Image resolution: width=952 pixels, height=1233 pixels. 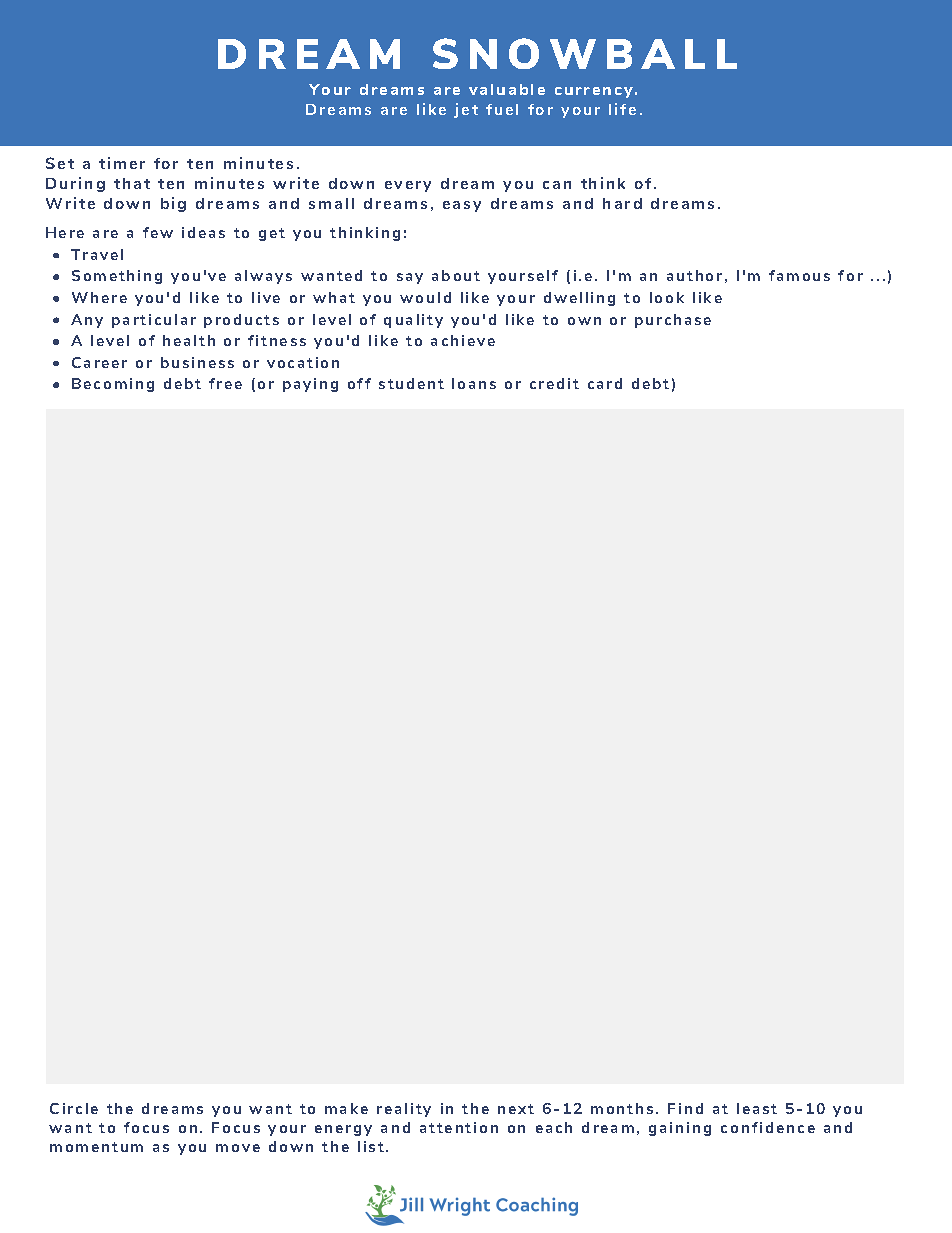 I want to click on student, so click(x=411, y=383).
